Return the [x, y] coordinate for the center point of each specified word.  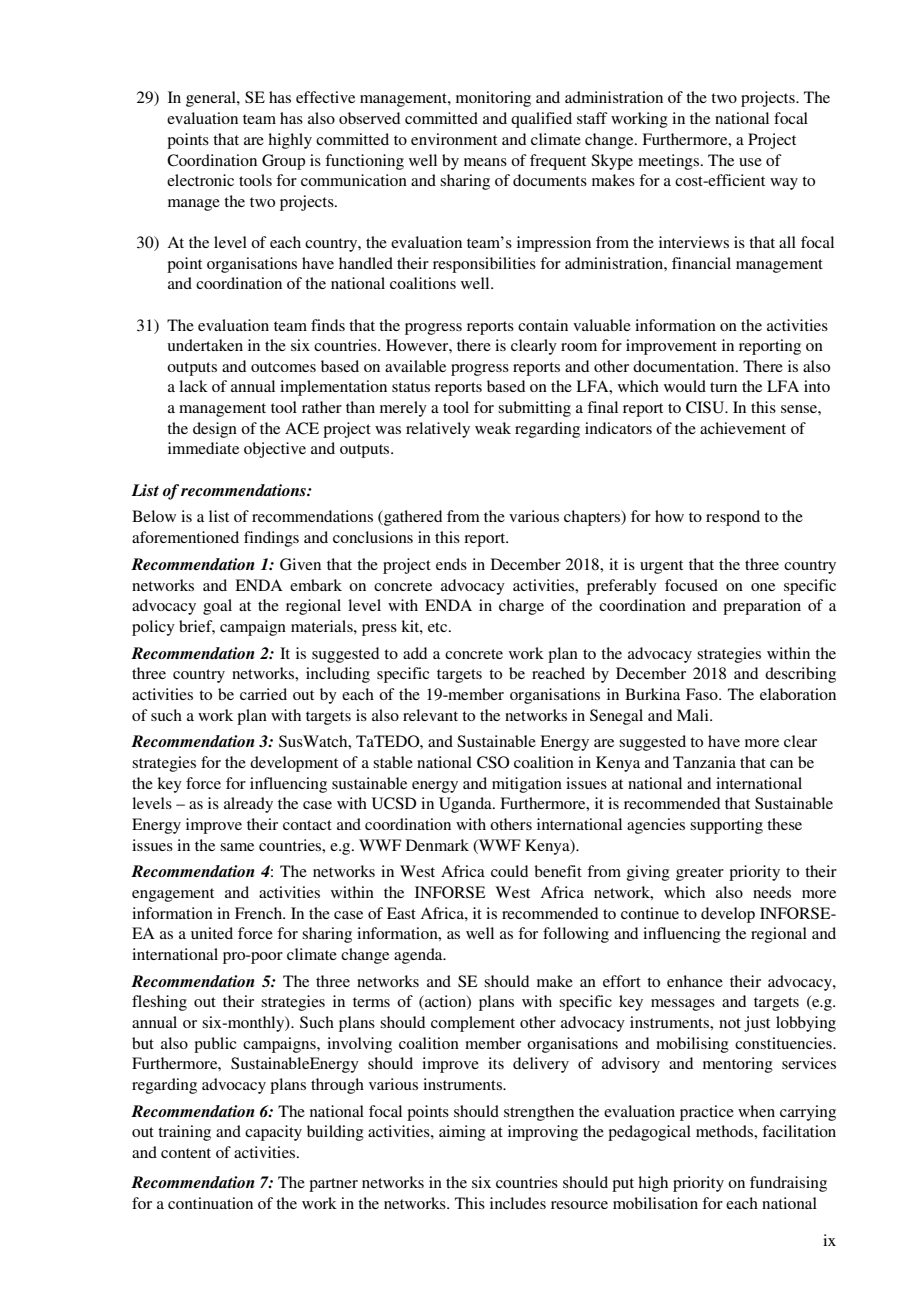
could [509, 871]
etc [439, 627]
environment [454, 139]
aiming [462, 1133]
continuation [210, 1203]
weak [493, 428]
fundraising [788, 1184]
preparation [762, 607]
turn [723, 387]
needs [772, 892]
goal [217, 607]
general [212, 99]
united [212, 933]
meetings [668, 162]
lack [193, 386]
